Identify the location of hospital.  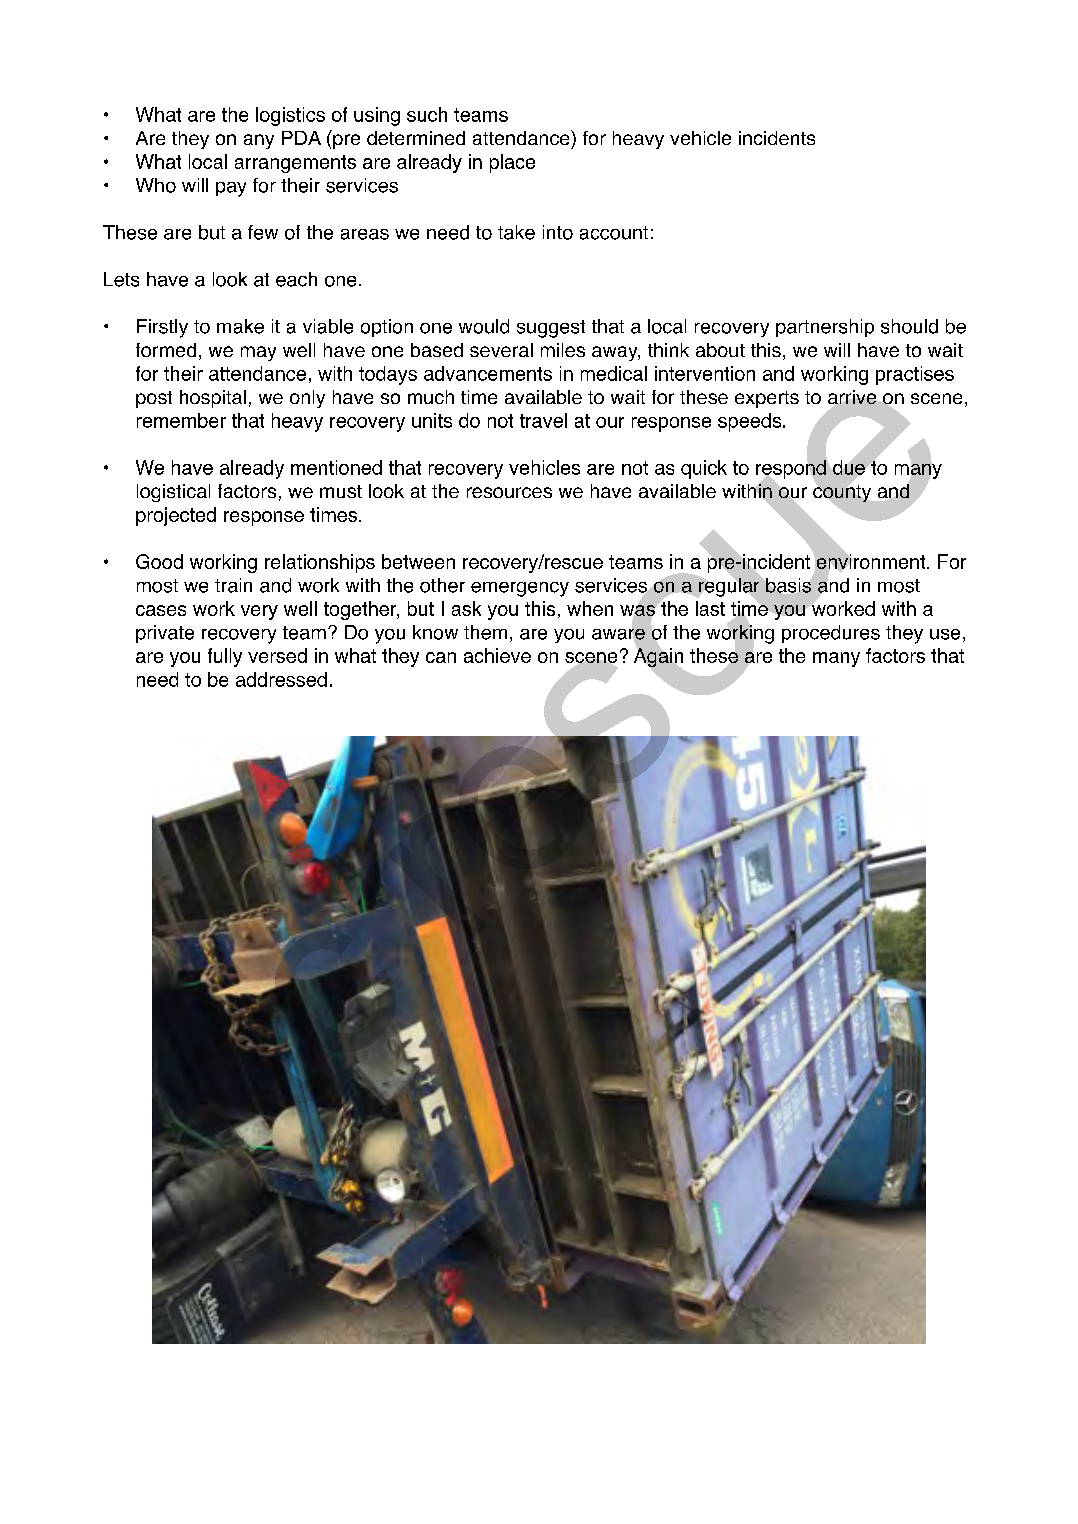
(213, 399).
